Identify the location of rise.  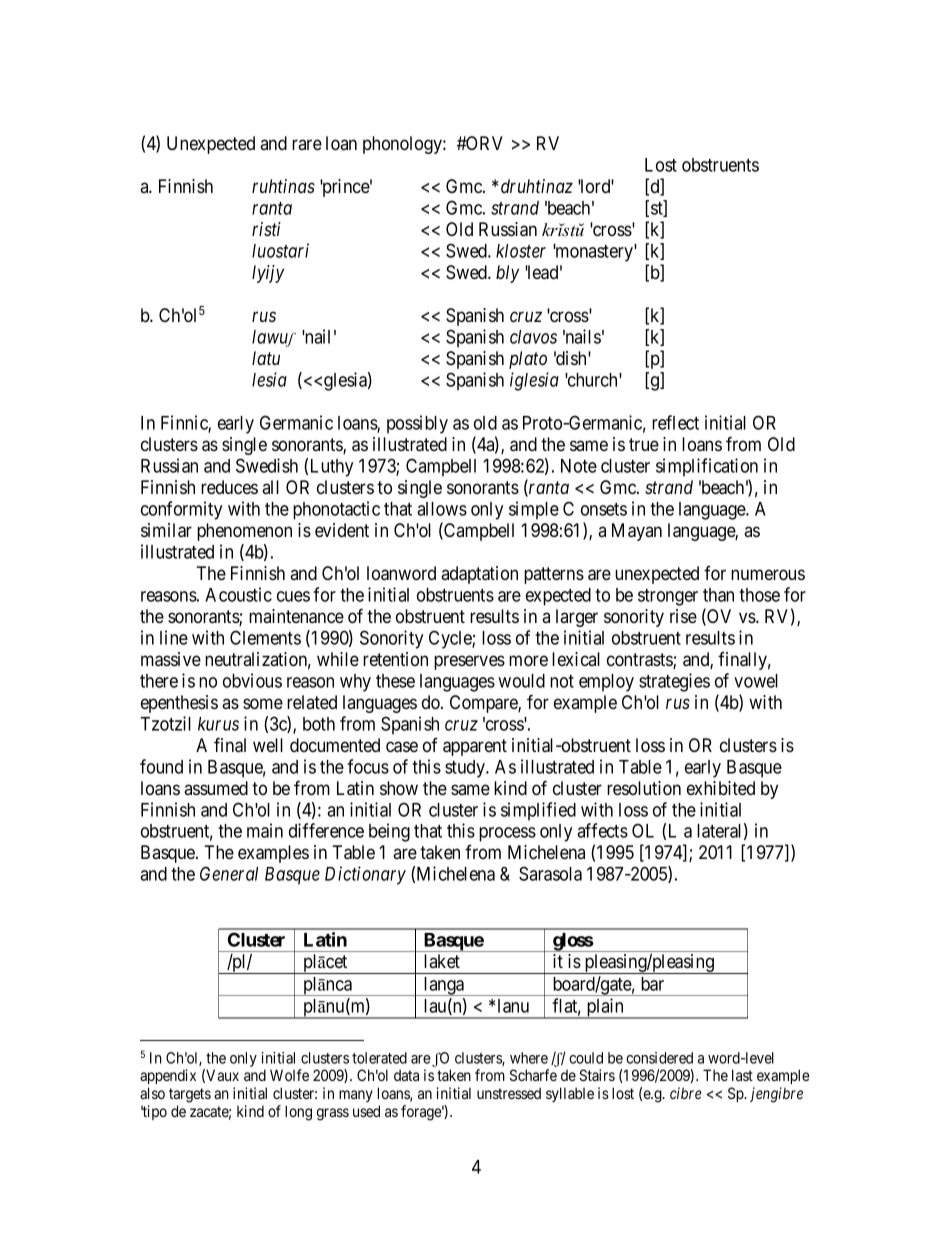
(683, 616).
